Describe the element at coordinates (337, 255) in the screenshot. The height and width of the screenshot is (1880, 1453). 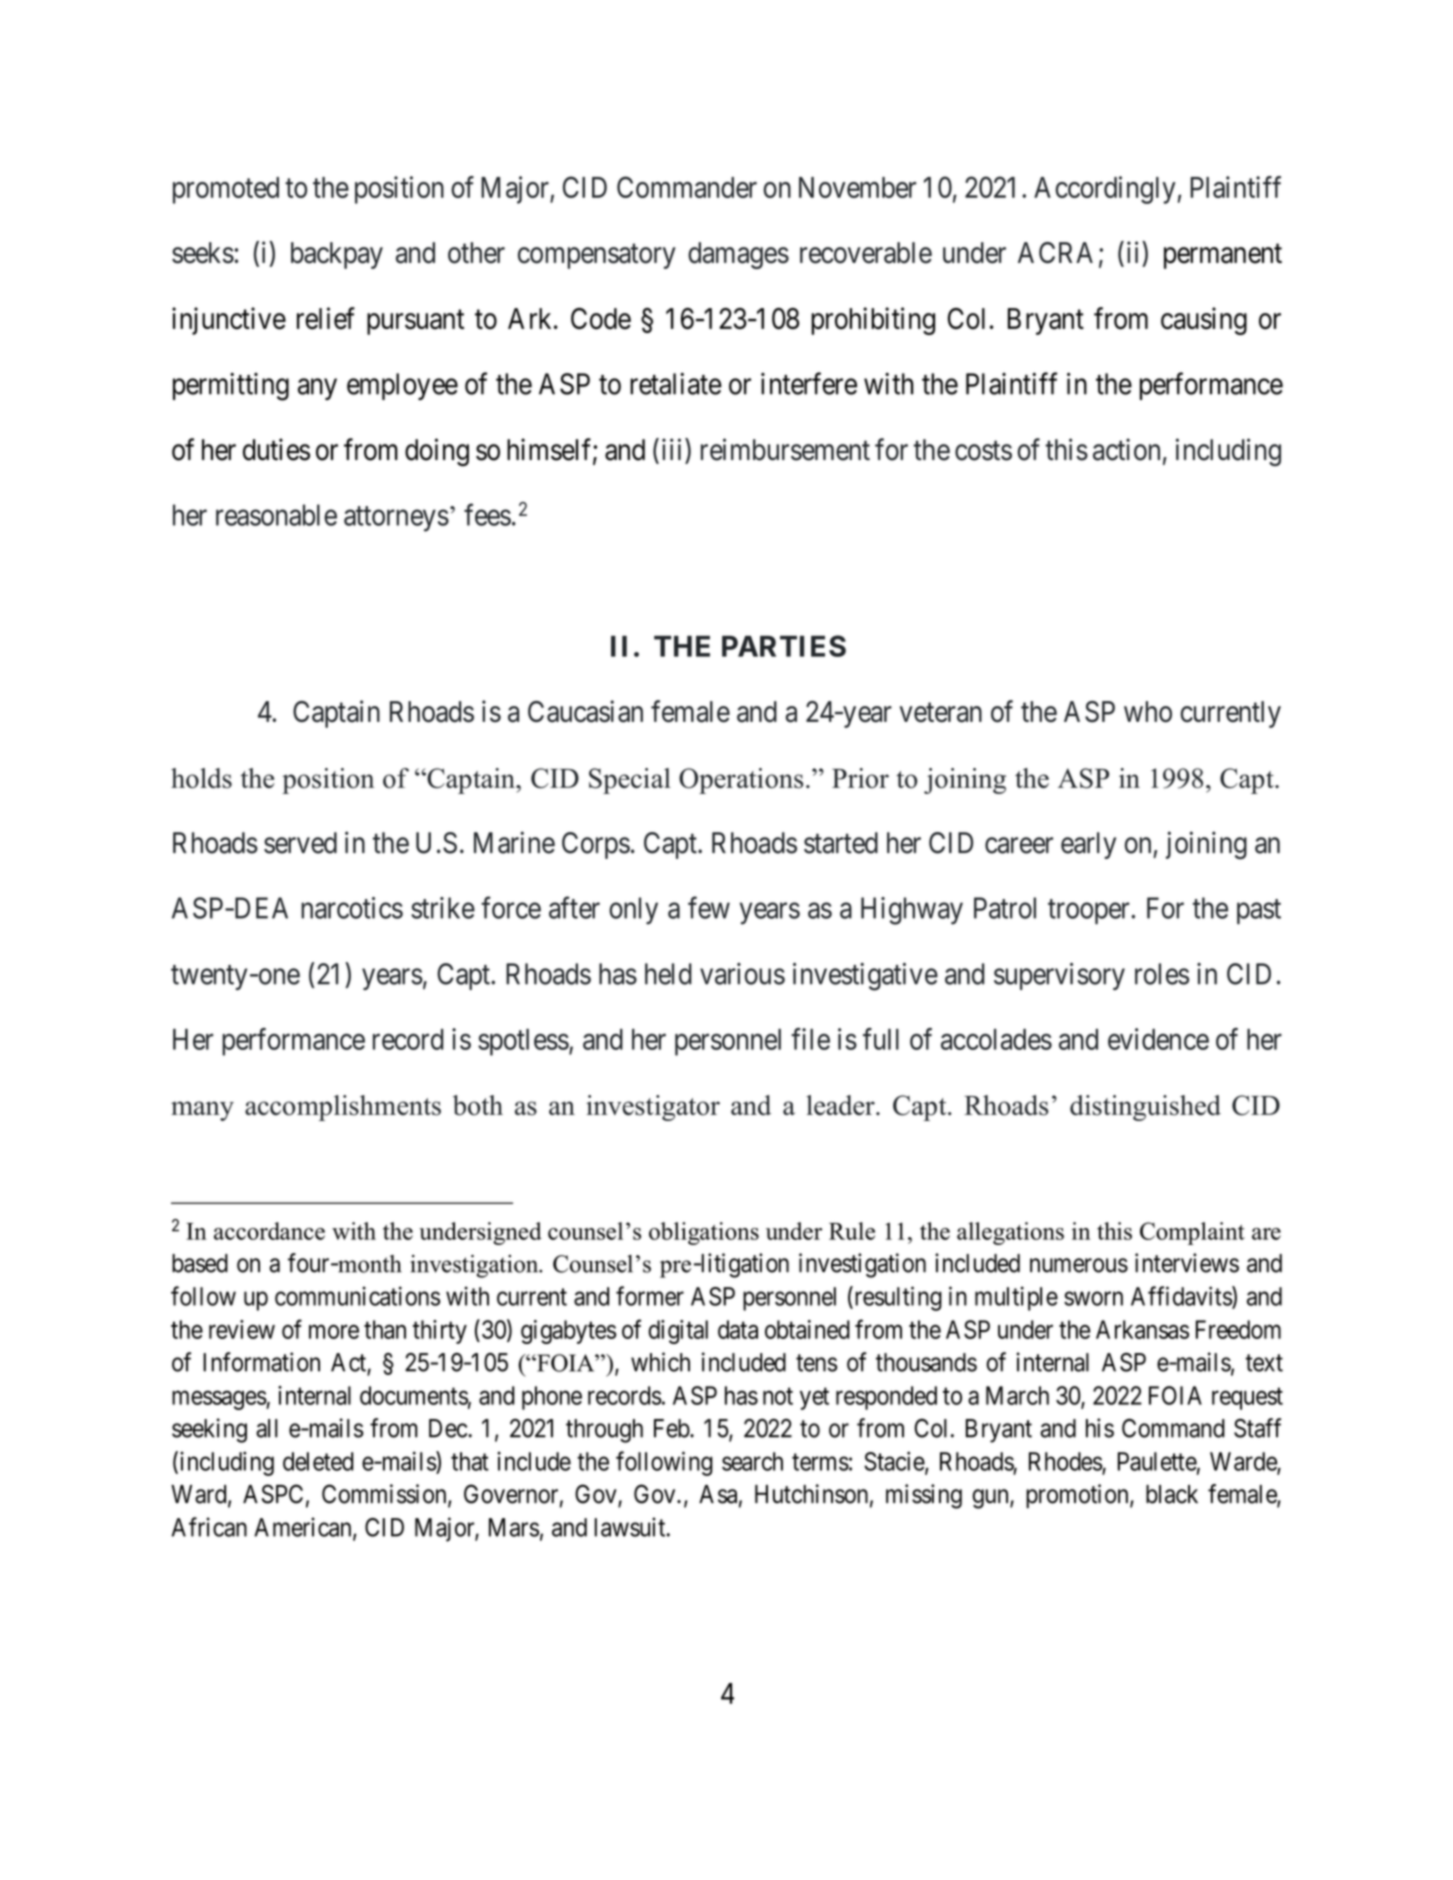
I see `backpay` at that location.
